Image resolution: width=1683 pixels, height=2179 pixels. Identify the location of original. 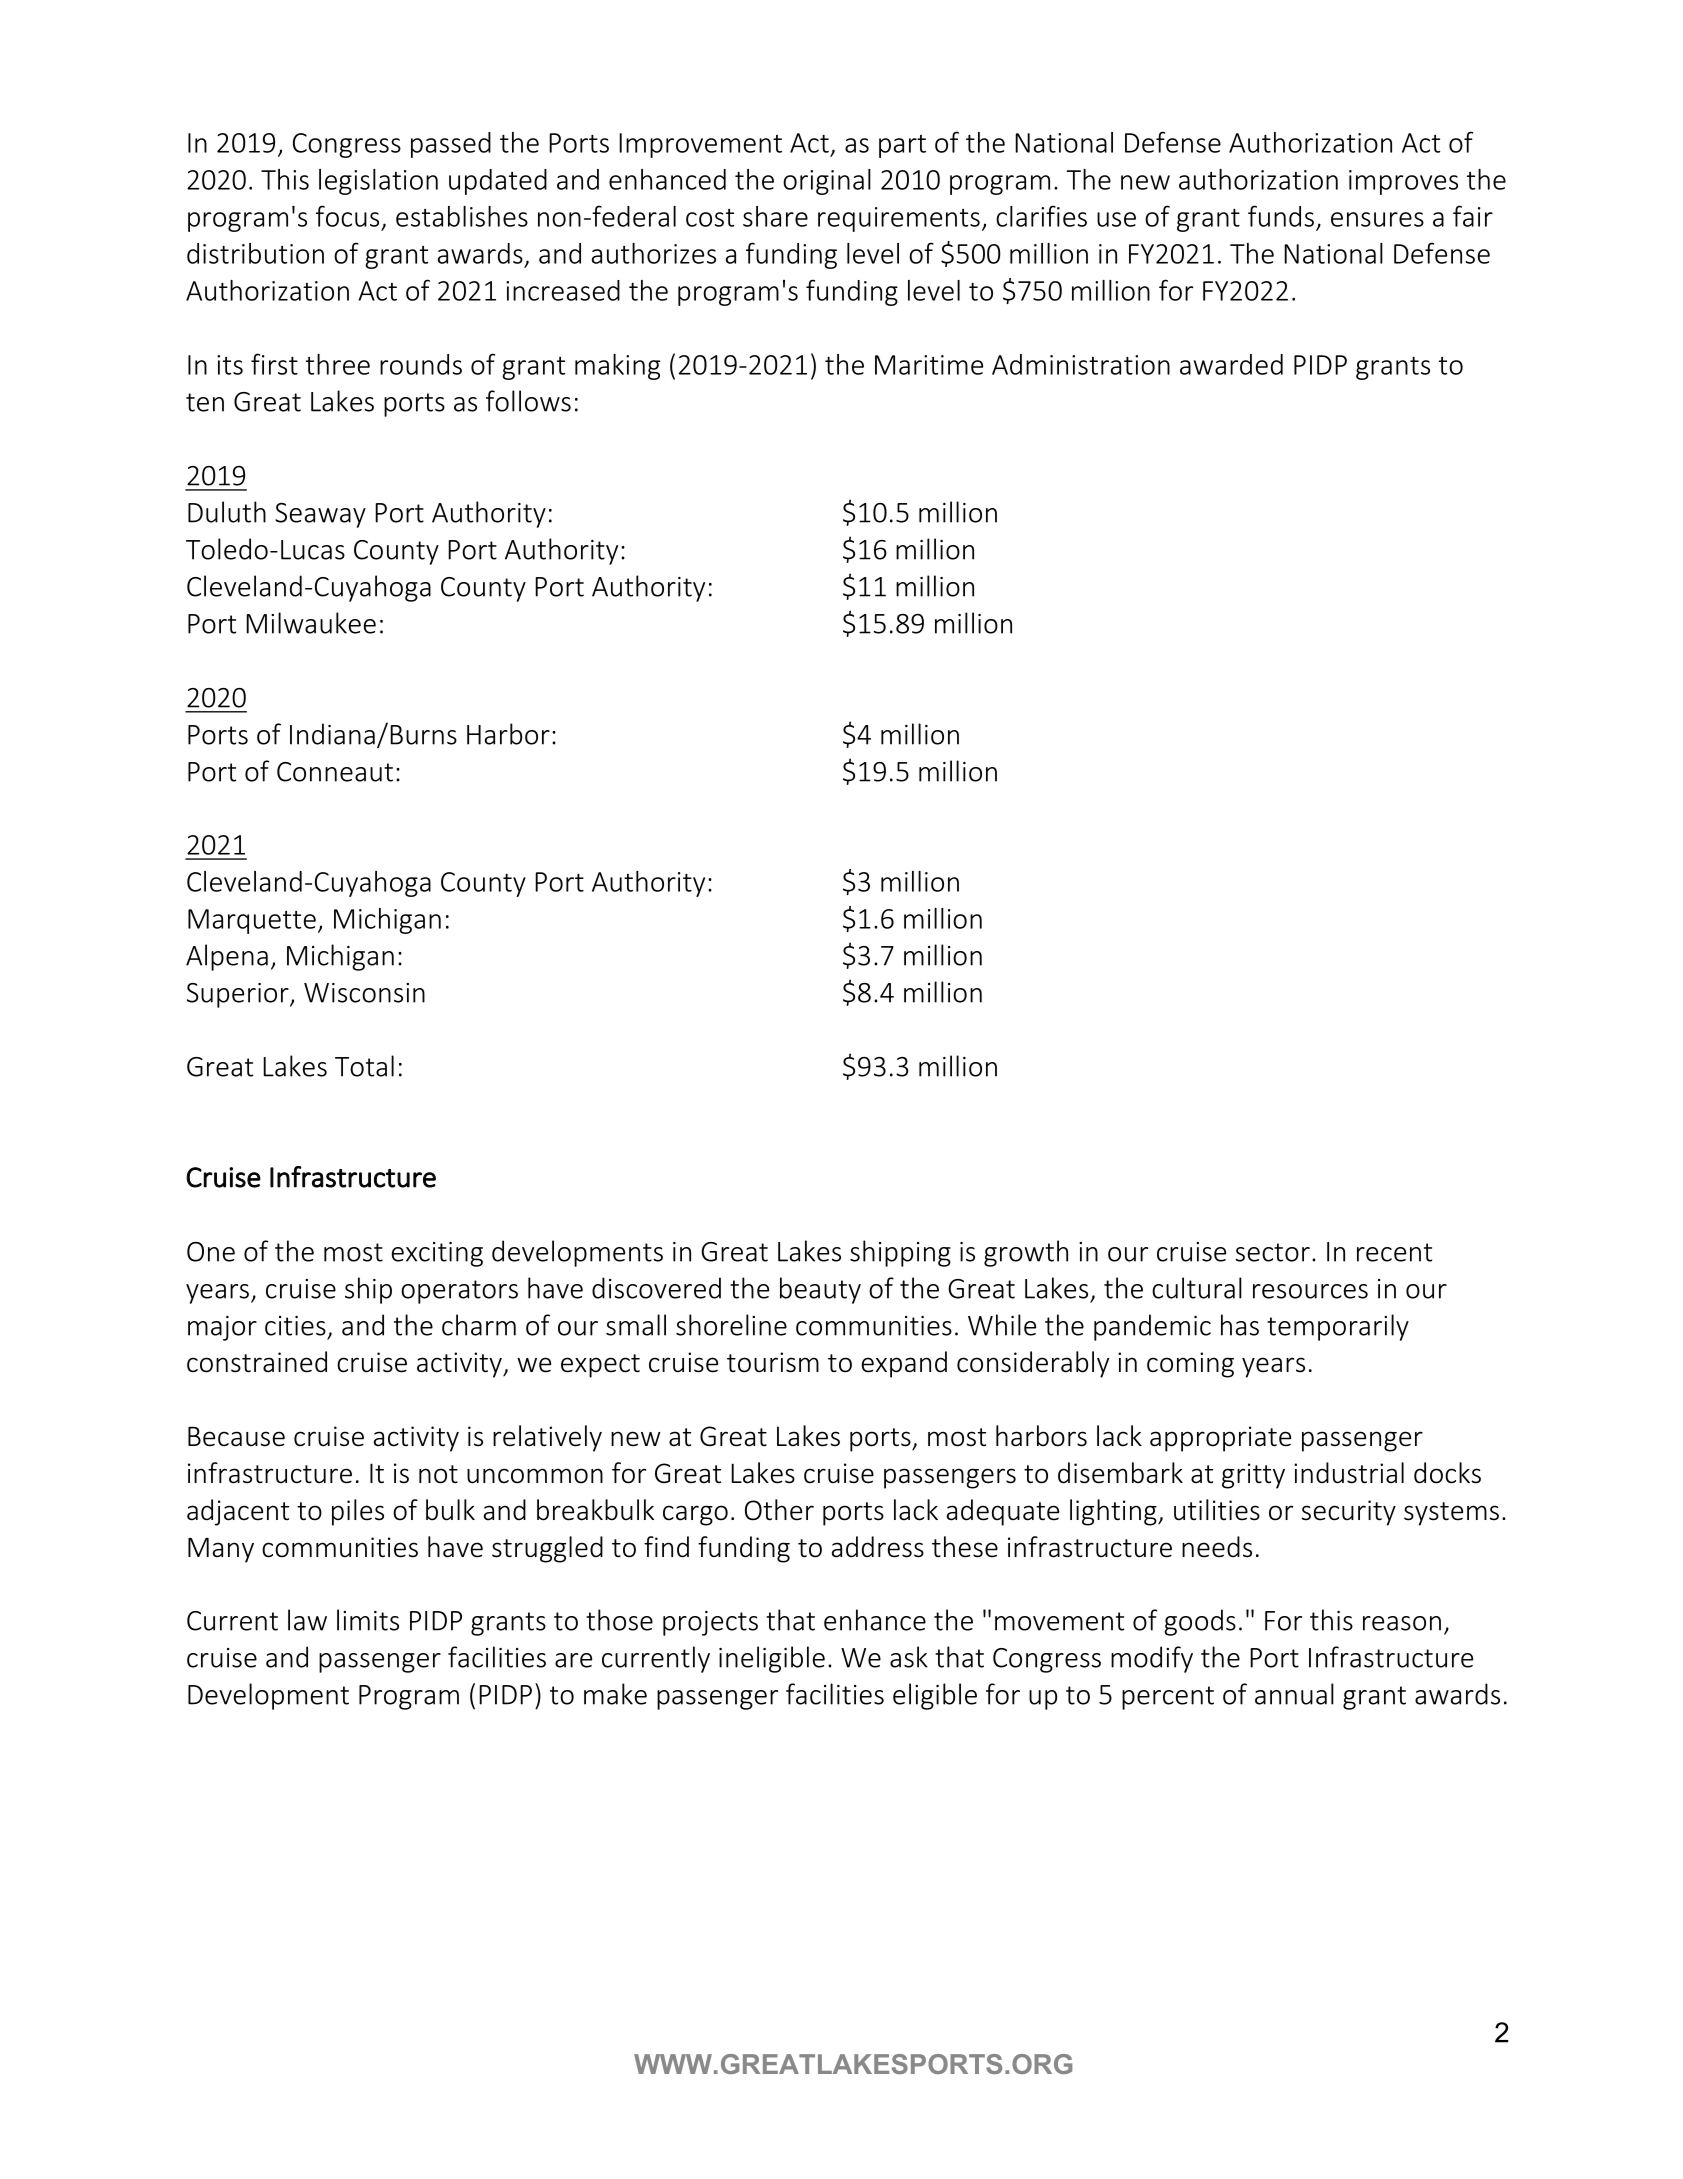
(827, 182).
